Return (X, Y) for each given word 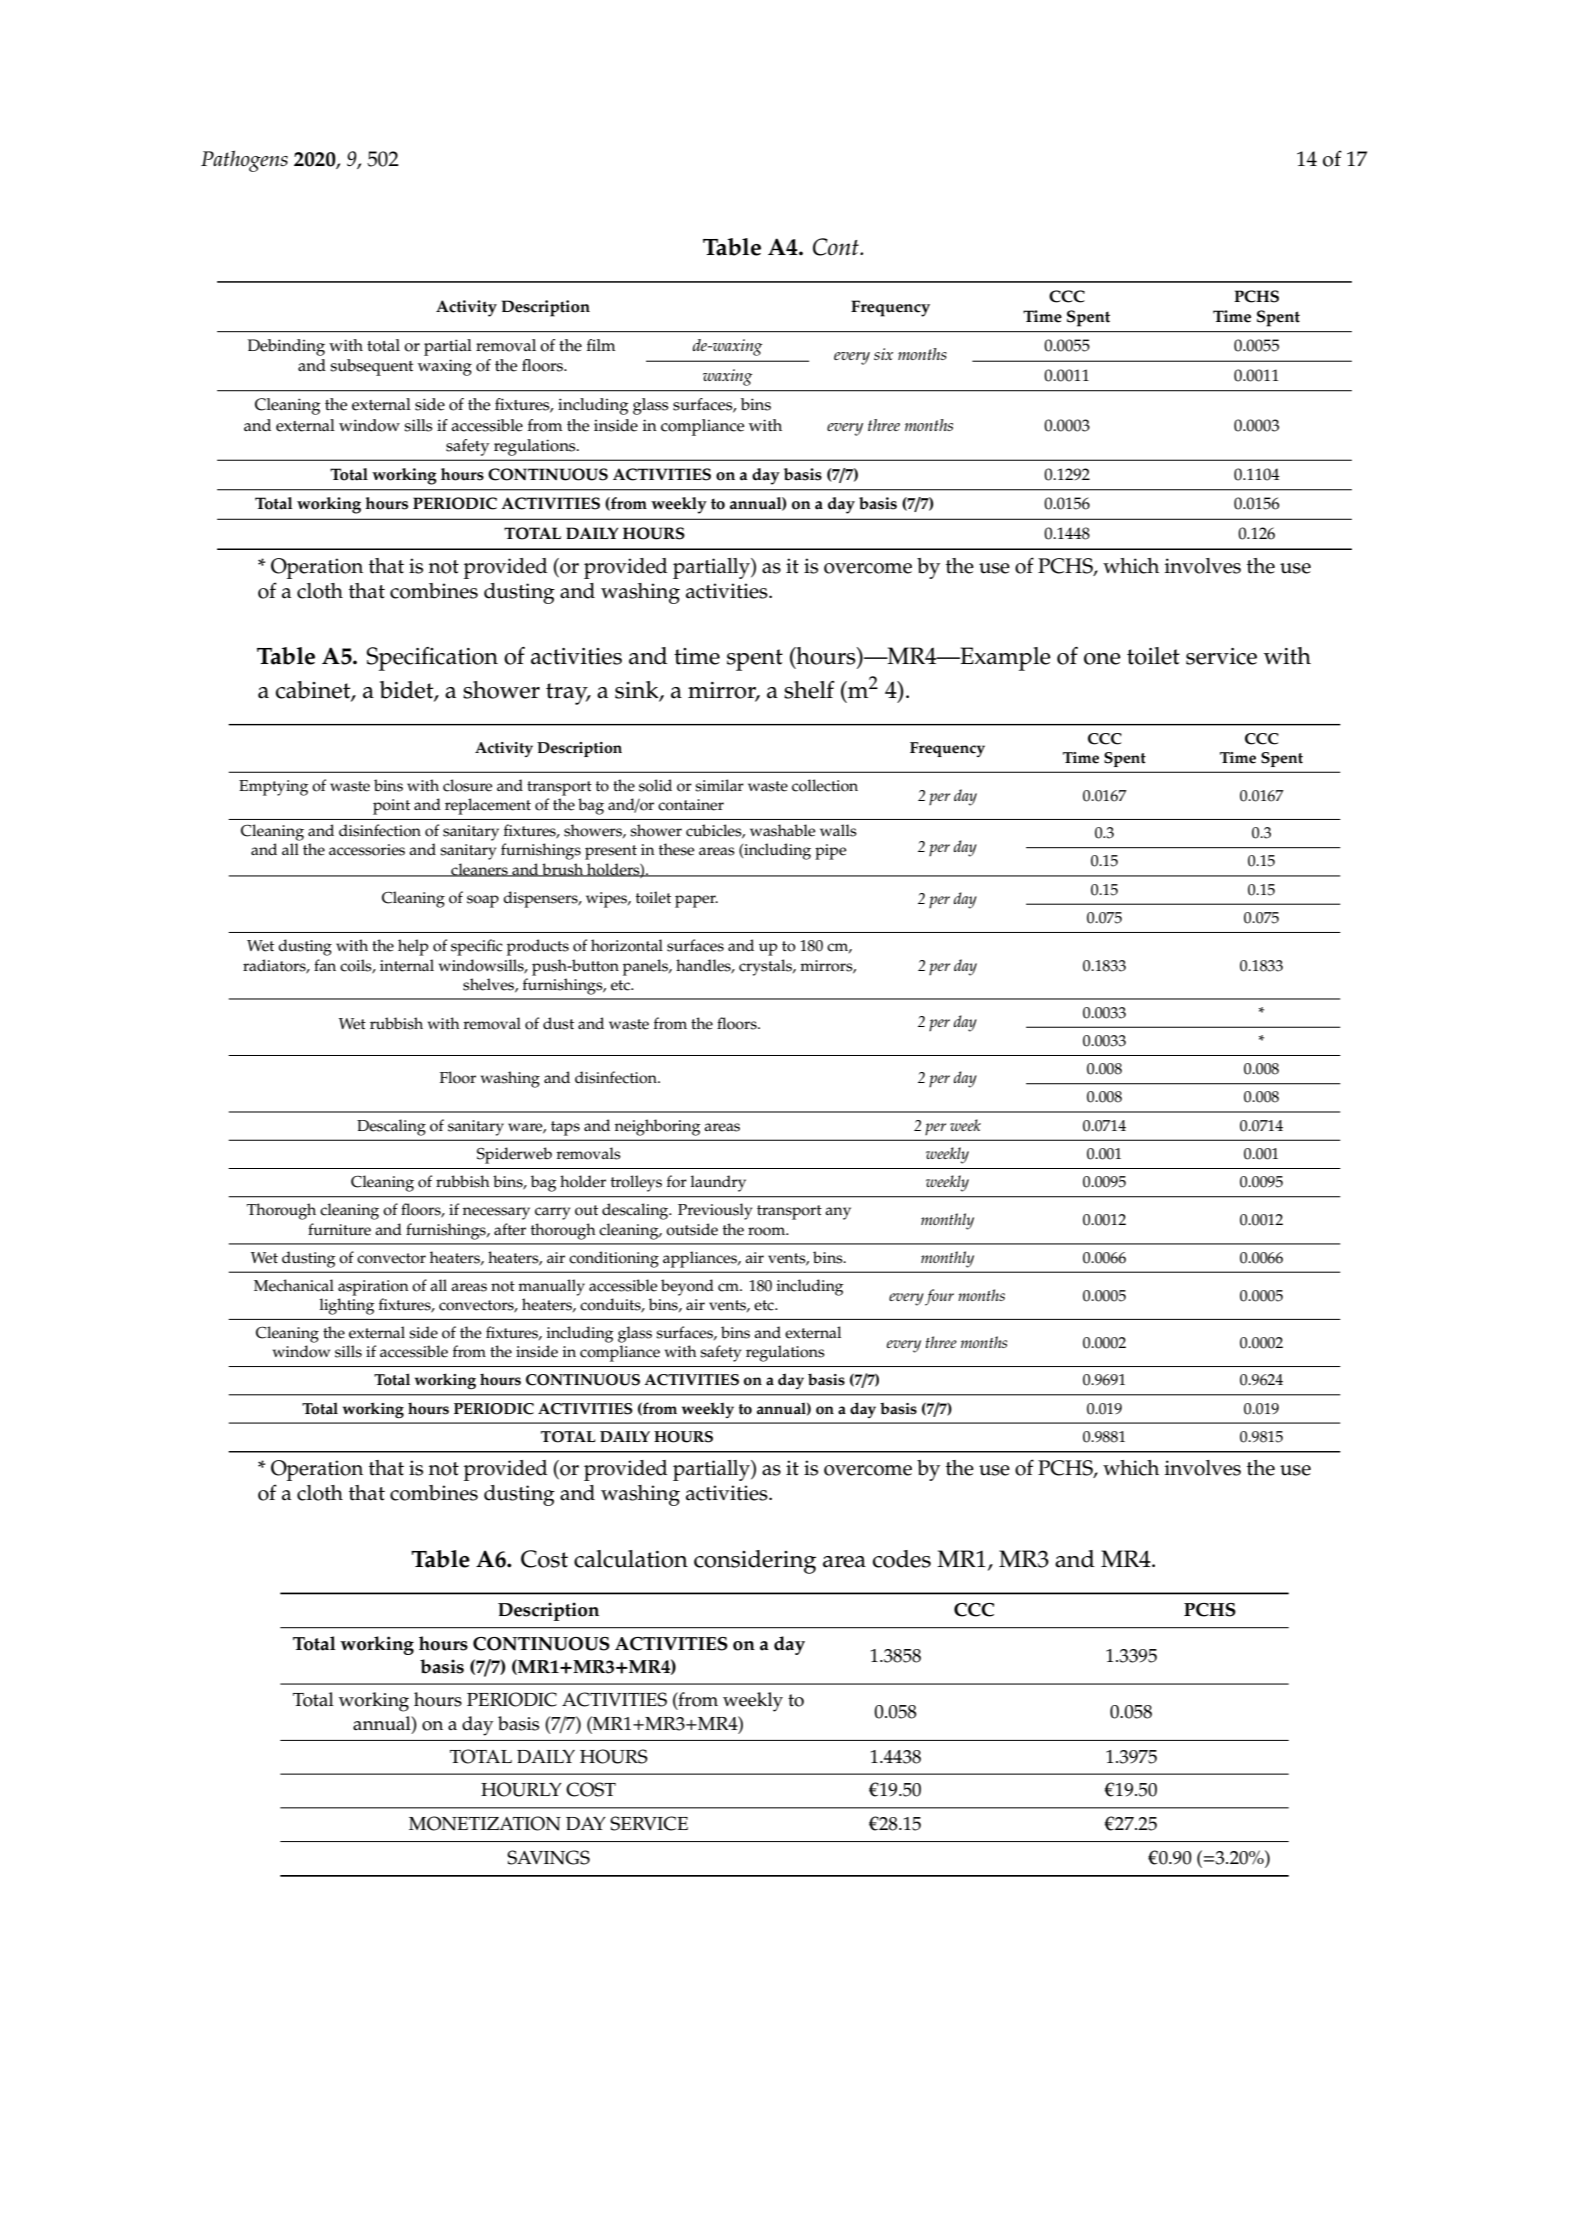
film (601, 345)
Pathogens (244, 161)
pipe (831, 852)
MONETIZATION (485, 1823)
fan (325, 965)
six (883, 354)
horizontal (627, 945)
